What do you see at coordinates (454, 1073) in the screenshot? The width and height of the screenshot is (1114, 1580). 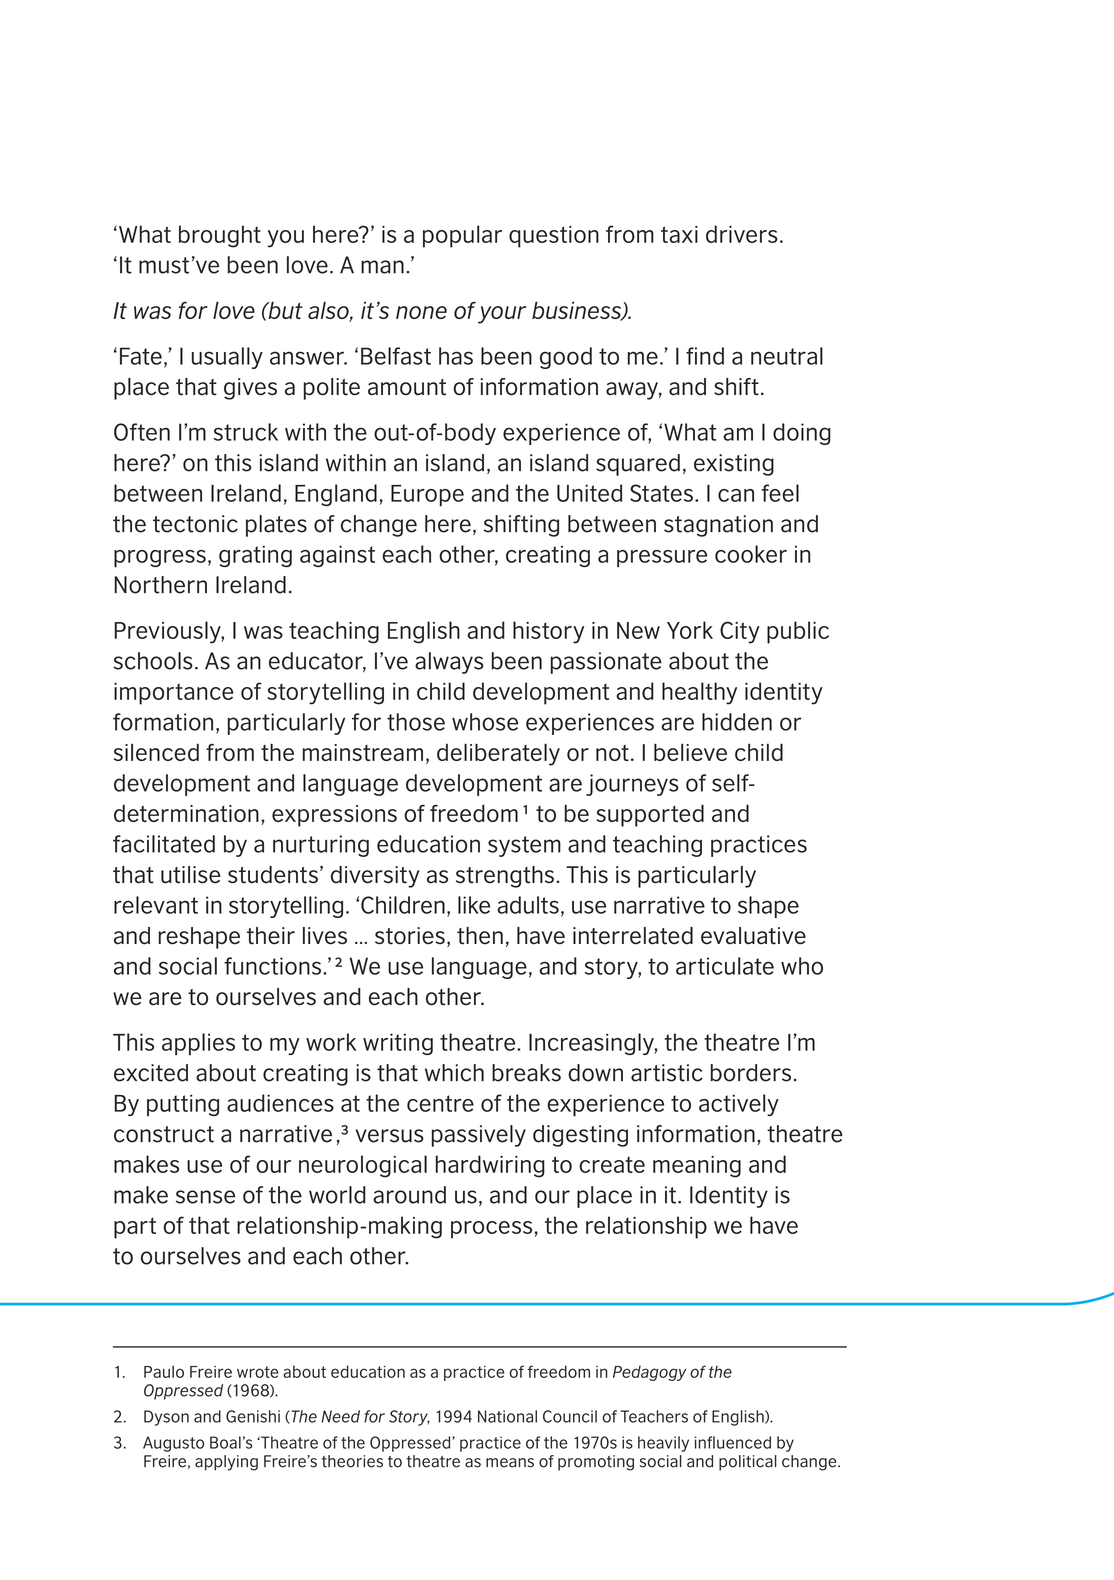 I see `which` at bounding box center [454, 1073].
